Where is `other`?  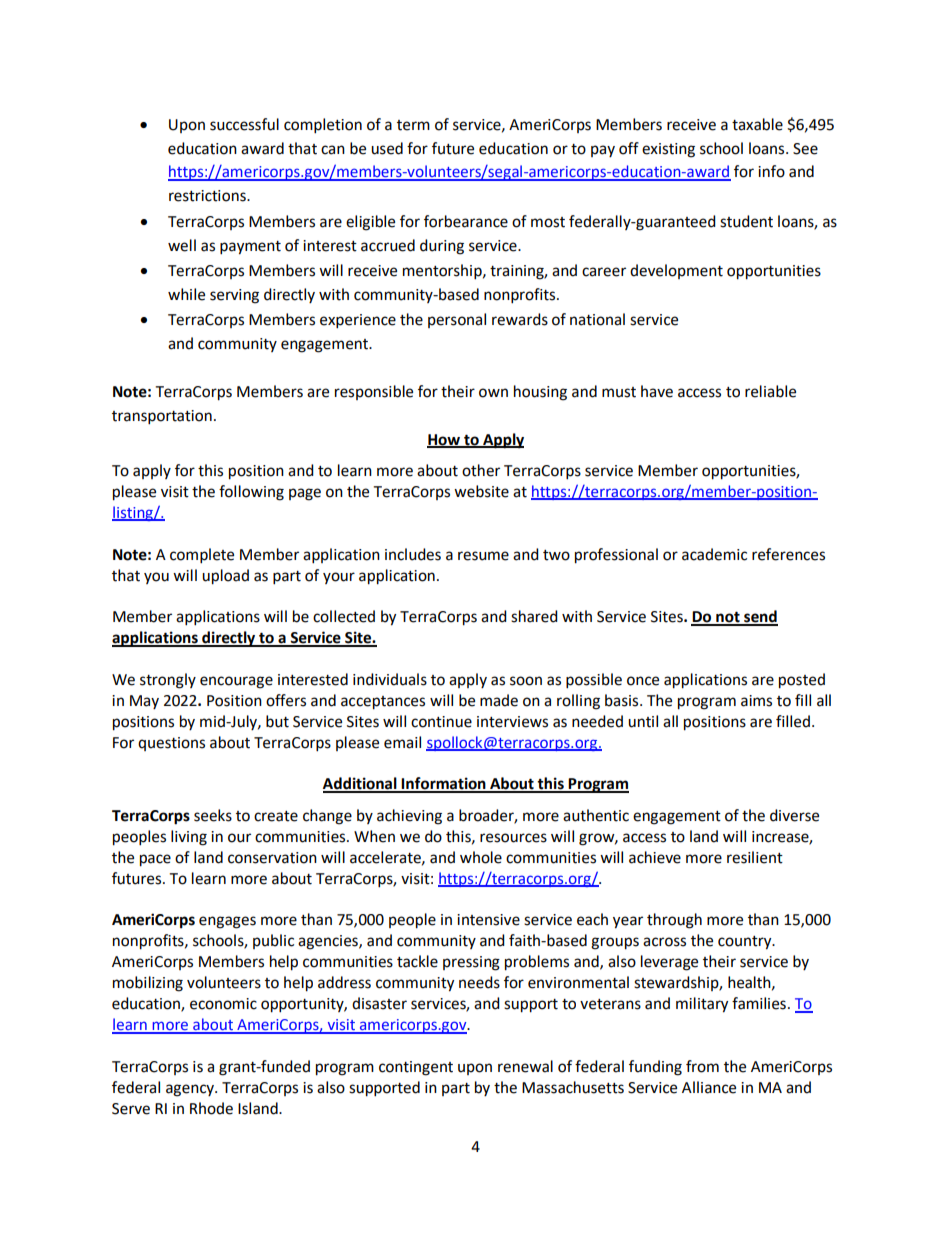 other is located at coordinates (481, 470).
